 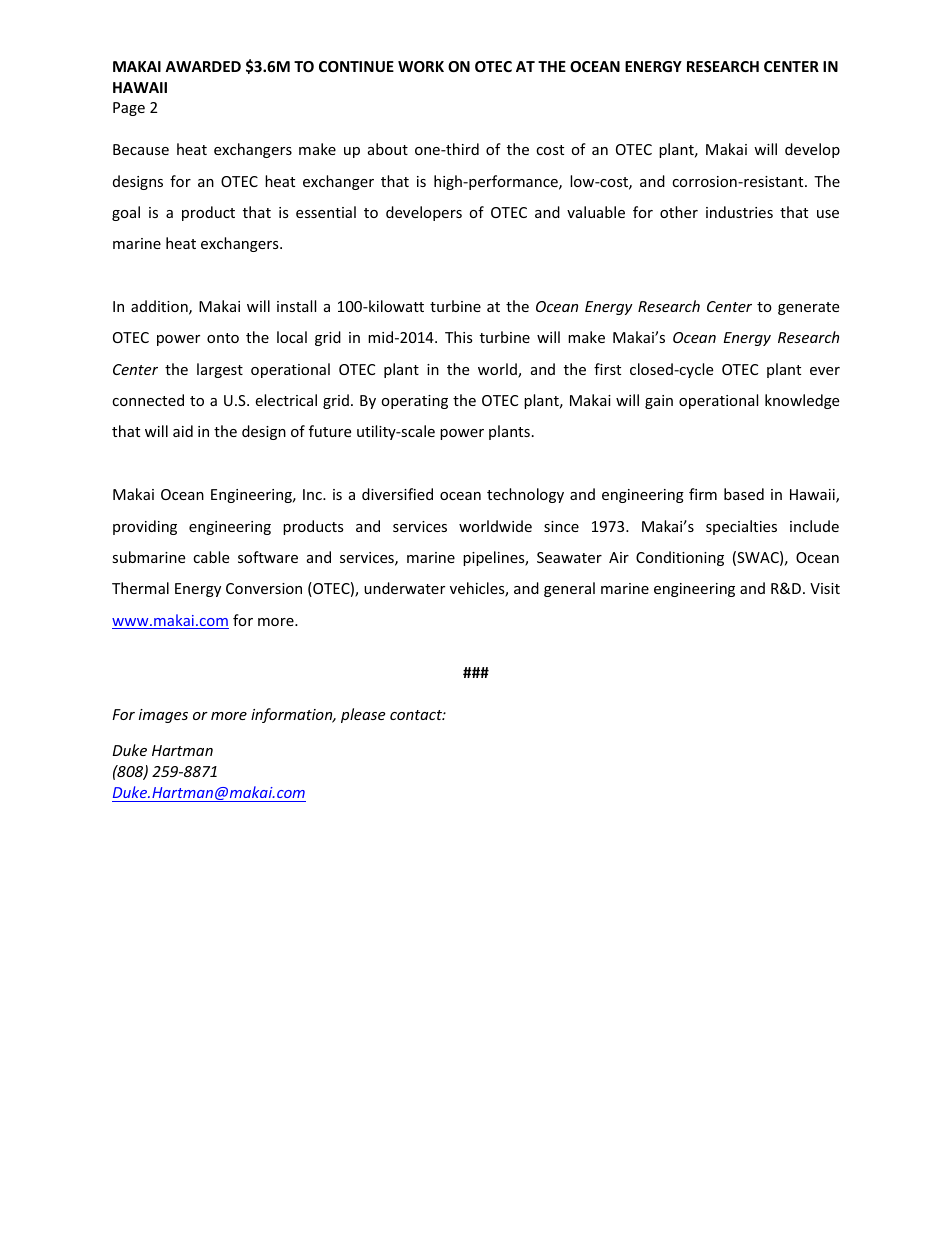 I want to click on providing, so click(x=145, y=527).
